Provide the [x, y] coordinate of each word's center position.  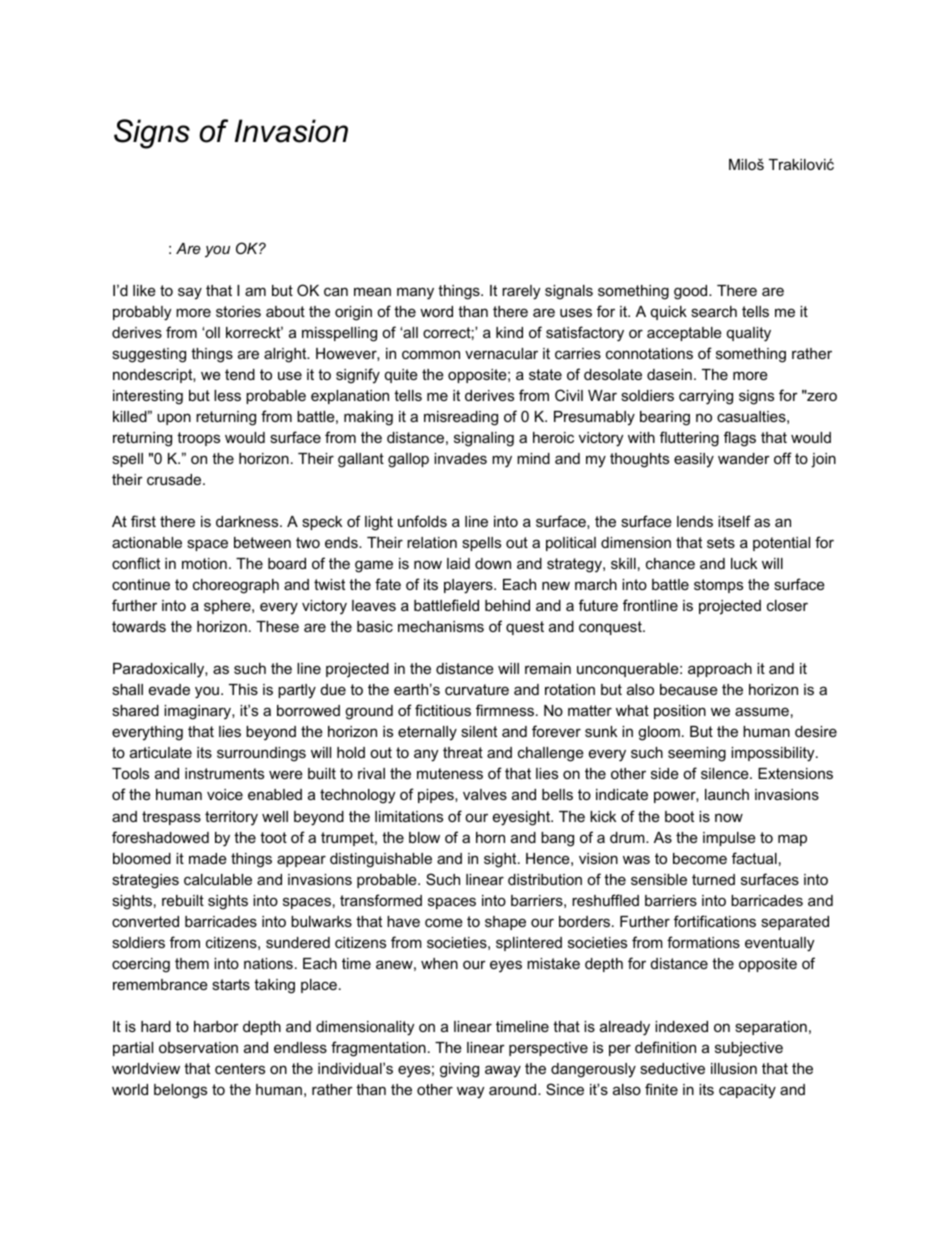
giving [459, 1070]
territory [231, 818]
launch [727, 794]
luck [744, 563]
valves [485, 794]
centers [240, 1068]
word [436, 311]
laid [458, 563]
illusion [734, 1068]
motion [204, 563]
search [714, 311]
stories [238, 311]
